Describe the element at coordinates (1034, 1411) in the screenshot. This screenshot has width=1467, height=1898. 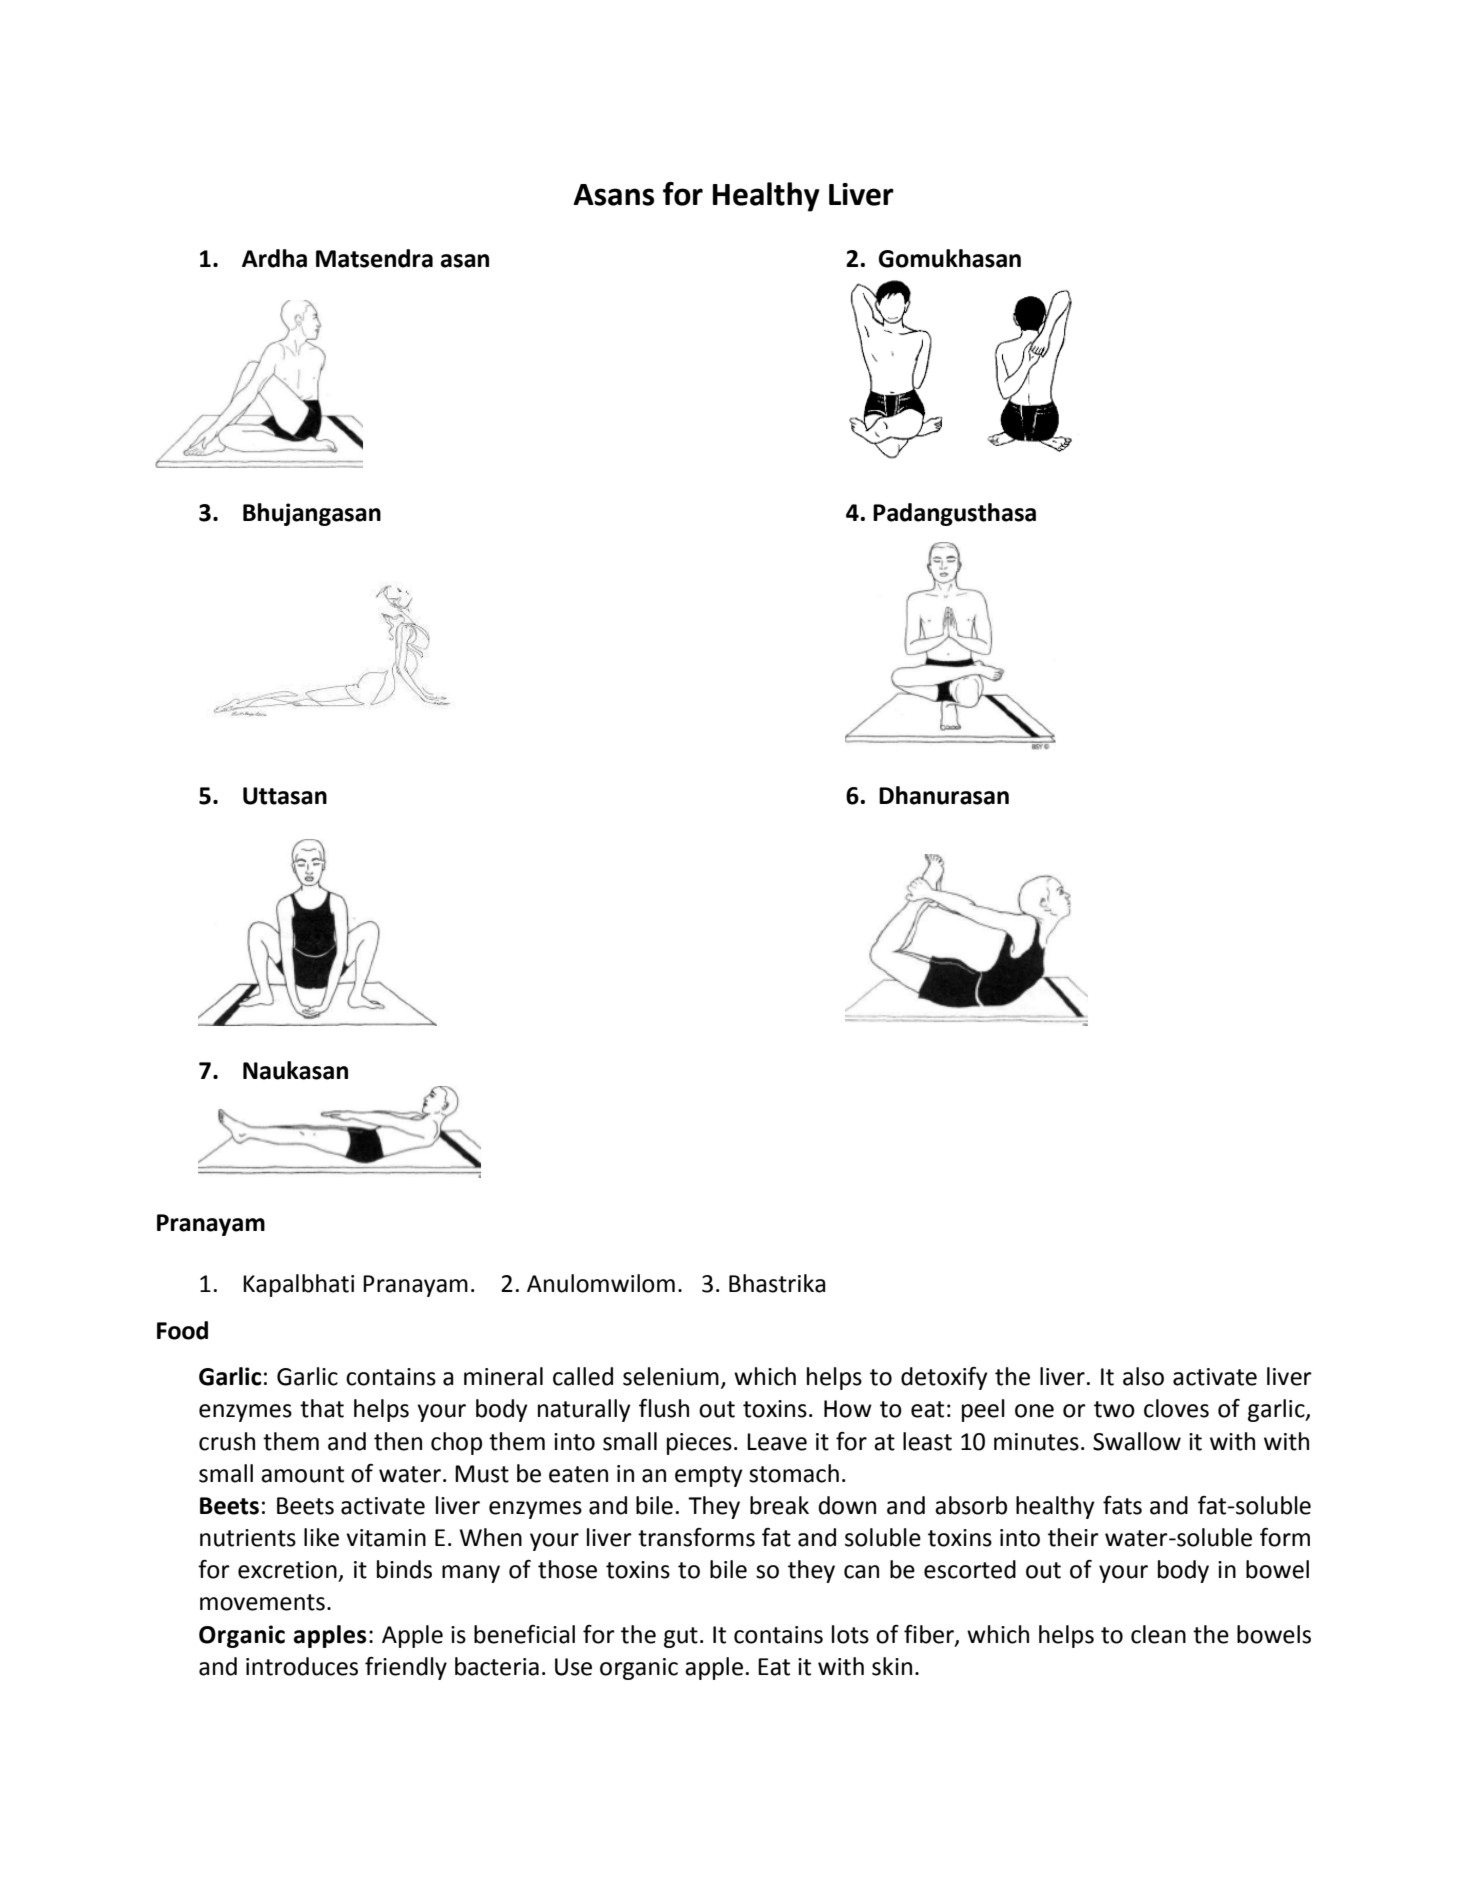
I see `one` at that location.
